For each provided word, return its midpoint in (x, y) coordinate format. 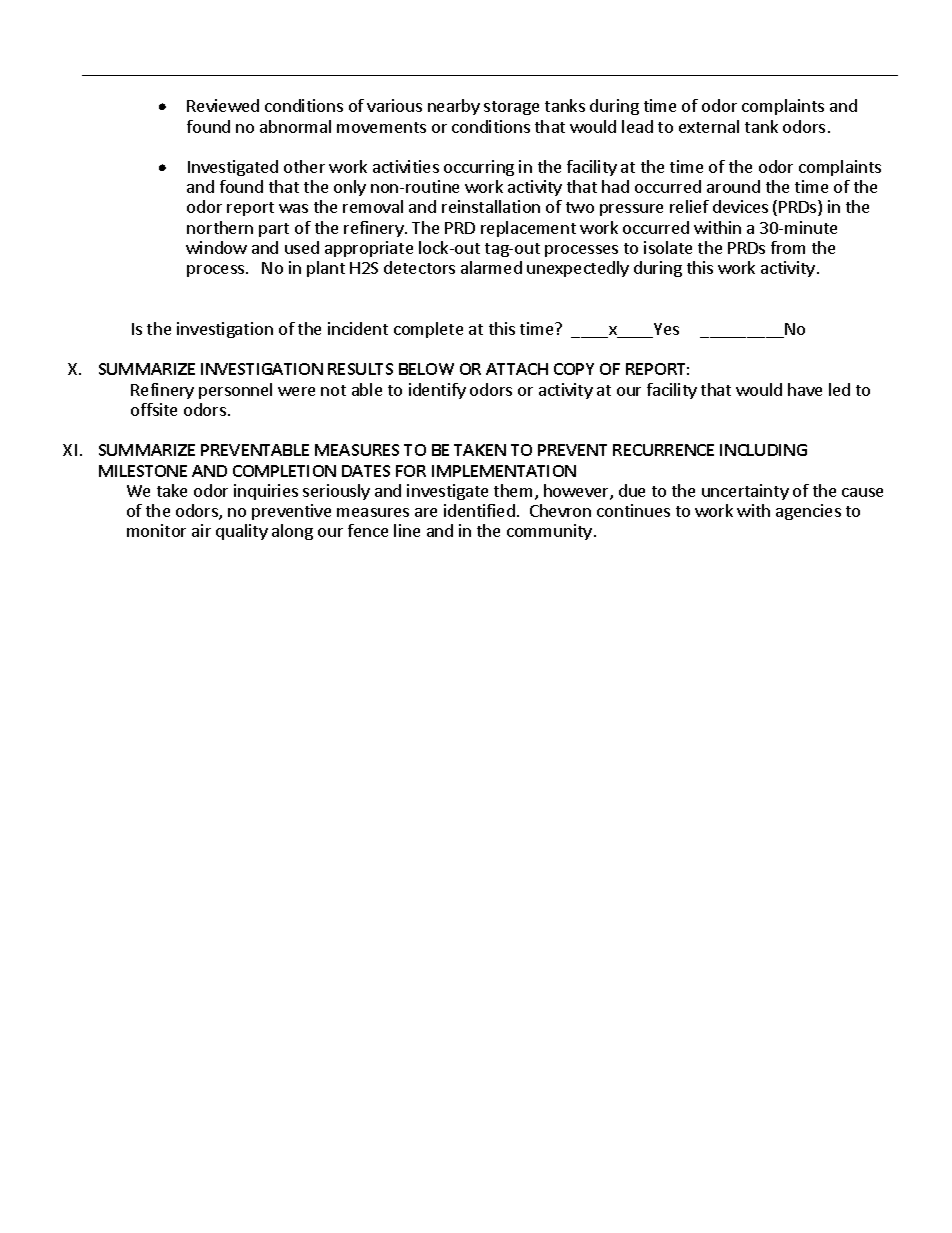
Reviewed (223, 105)
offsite (154, 409)
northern (220, 227)
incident (358, 328)
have (805, 389)
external (709, 126)
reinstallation (491, 206)
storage (511, 108)
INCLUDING (763, 450)
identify (437, 391)
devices (740, 206)
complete (428, 330)
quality (242, 532)
